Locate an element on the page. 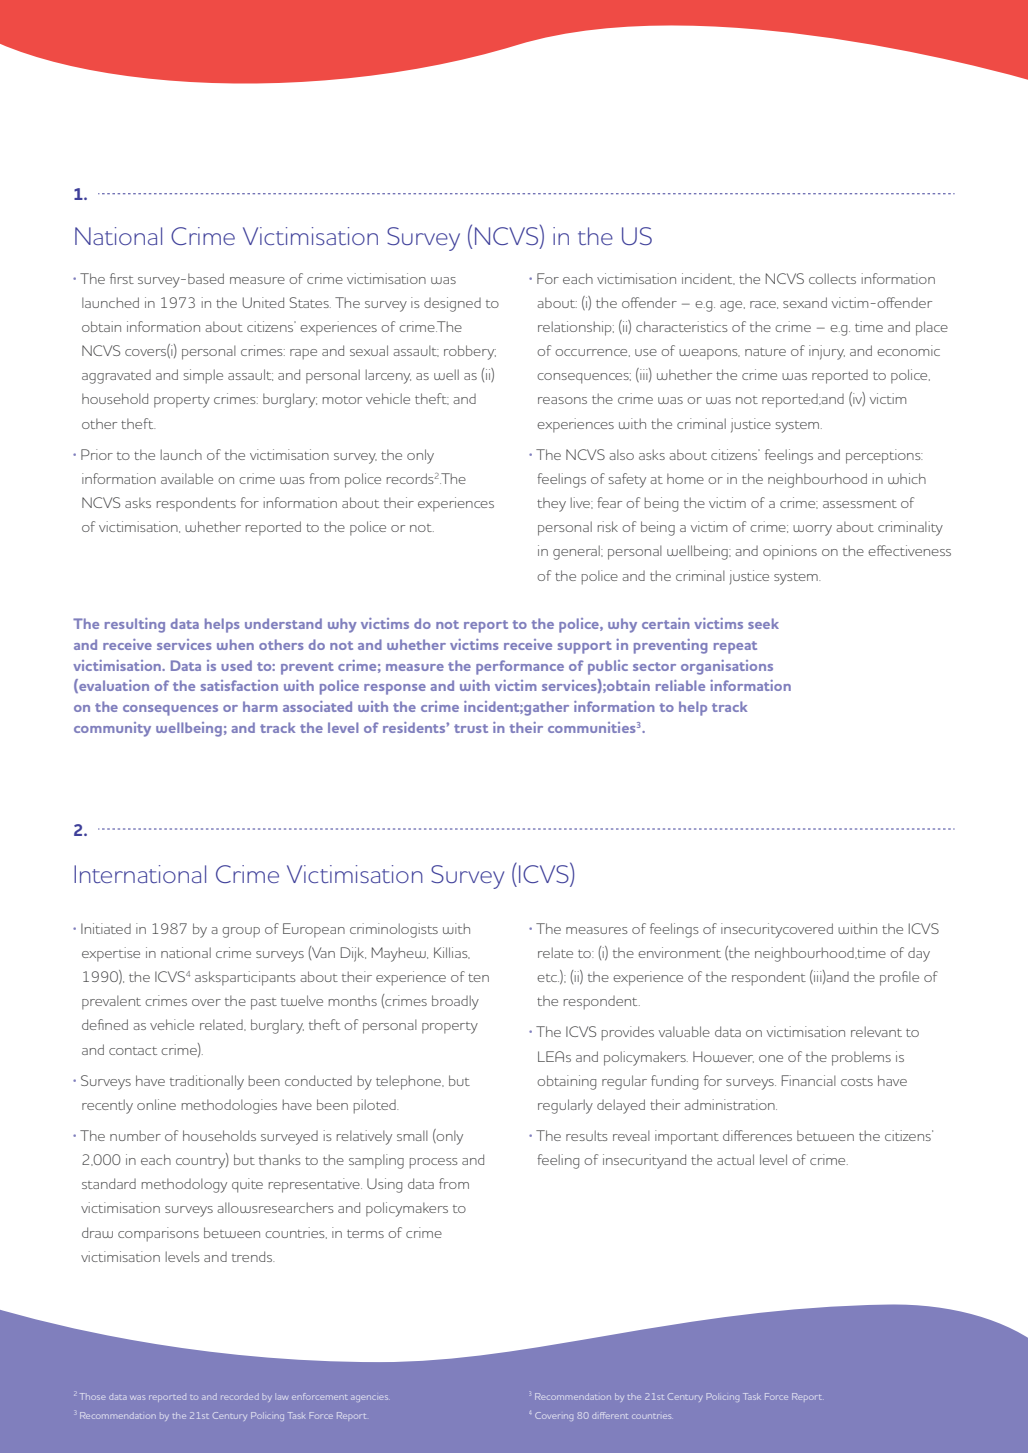 This page has width=1028, height=1453. resulting is located at coordinates (135, 625).
